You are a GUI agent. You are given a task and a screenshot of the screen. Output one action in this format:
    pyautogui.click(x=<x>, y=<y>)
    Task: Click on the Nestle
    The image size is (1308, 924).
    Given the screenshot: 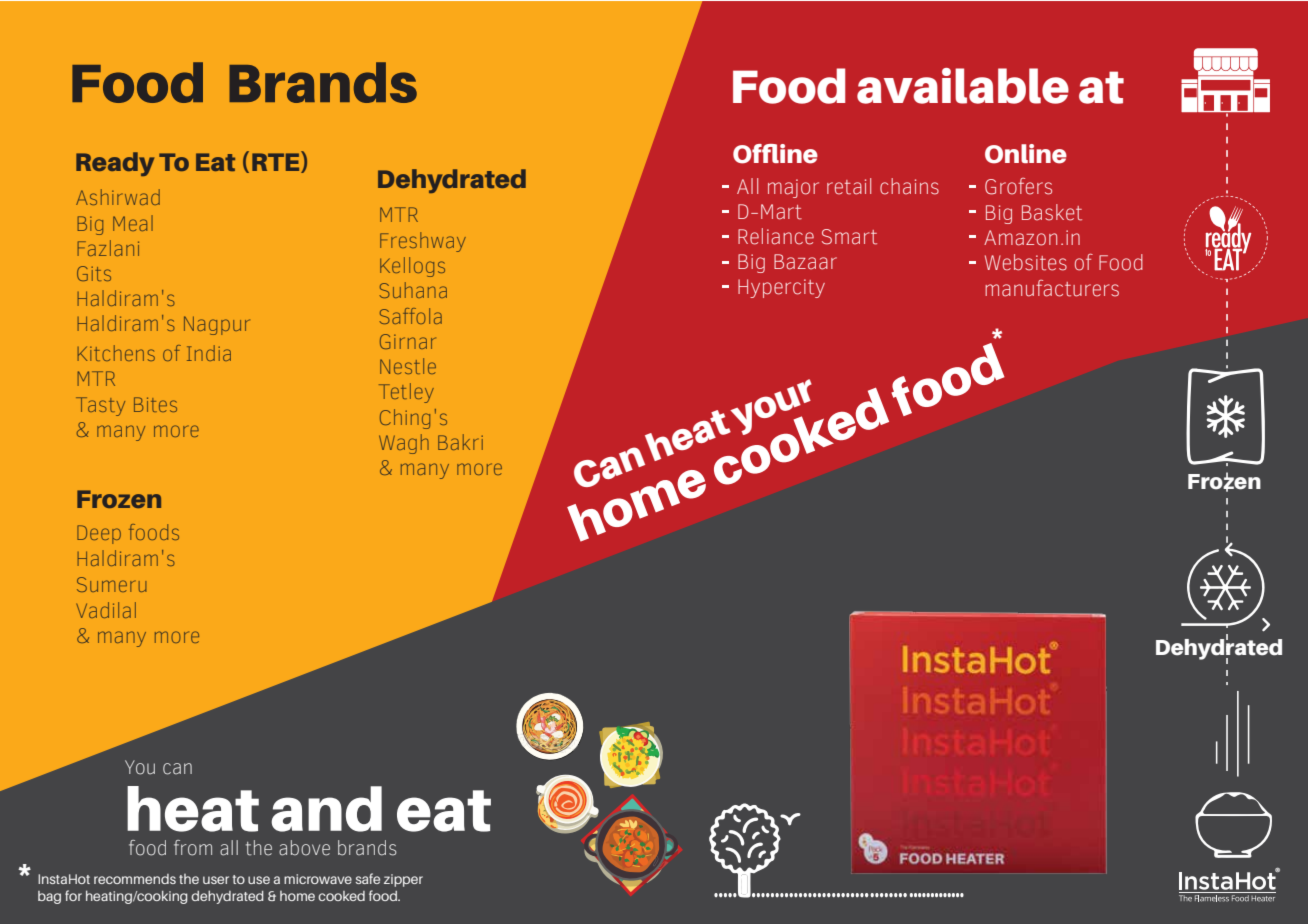 What is the action you would take?
    pyautogui.click(x=408, y=366)
